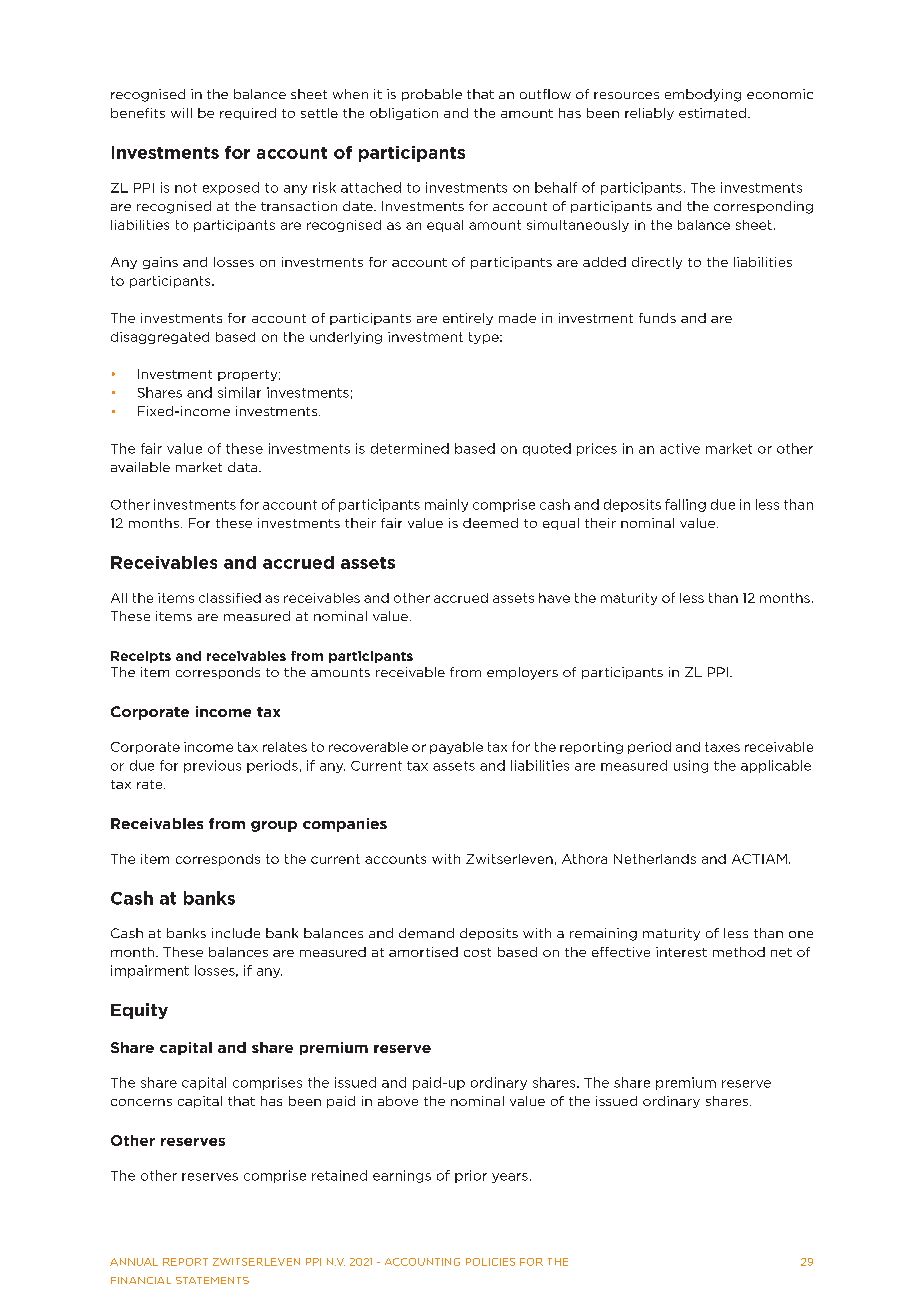 The height and width of the screenshot is (1308, 924). What do you see at coordinates (239, 392) in the screenshot?
I see `similar` at bounding box center [239, 392].
